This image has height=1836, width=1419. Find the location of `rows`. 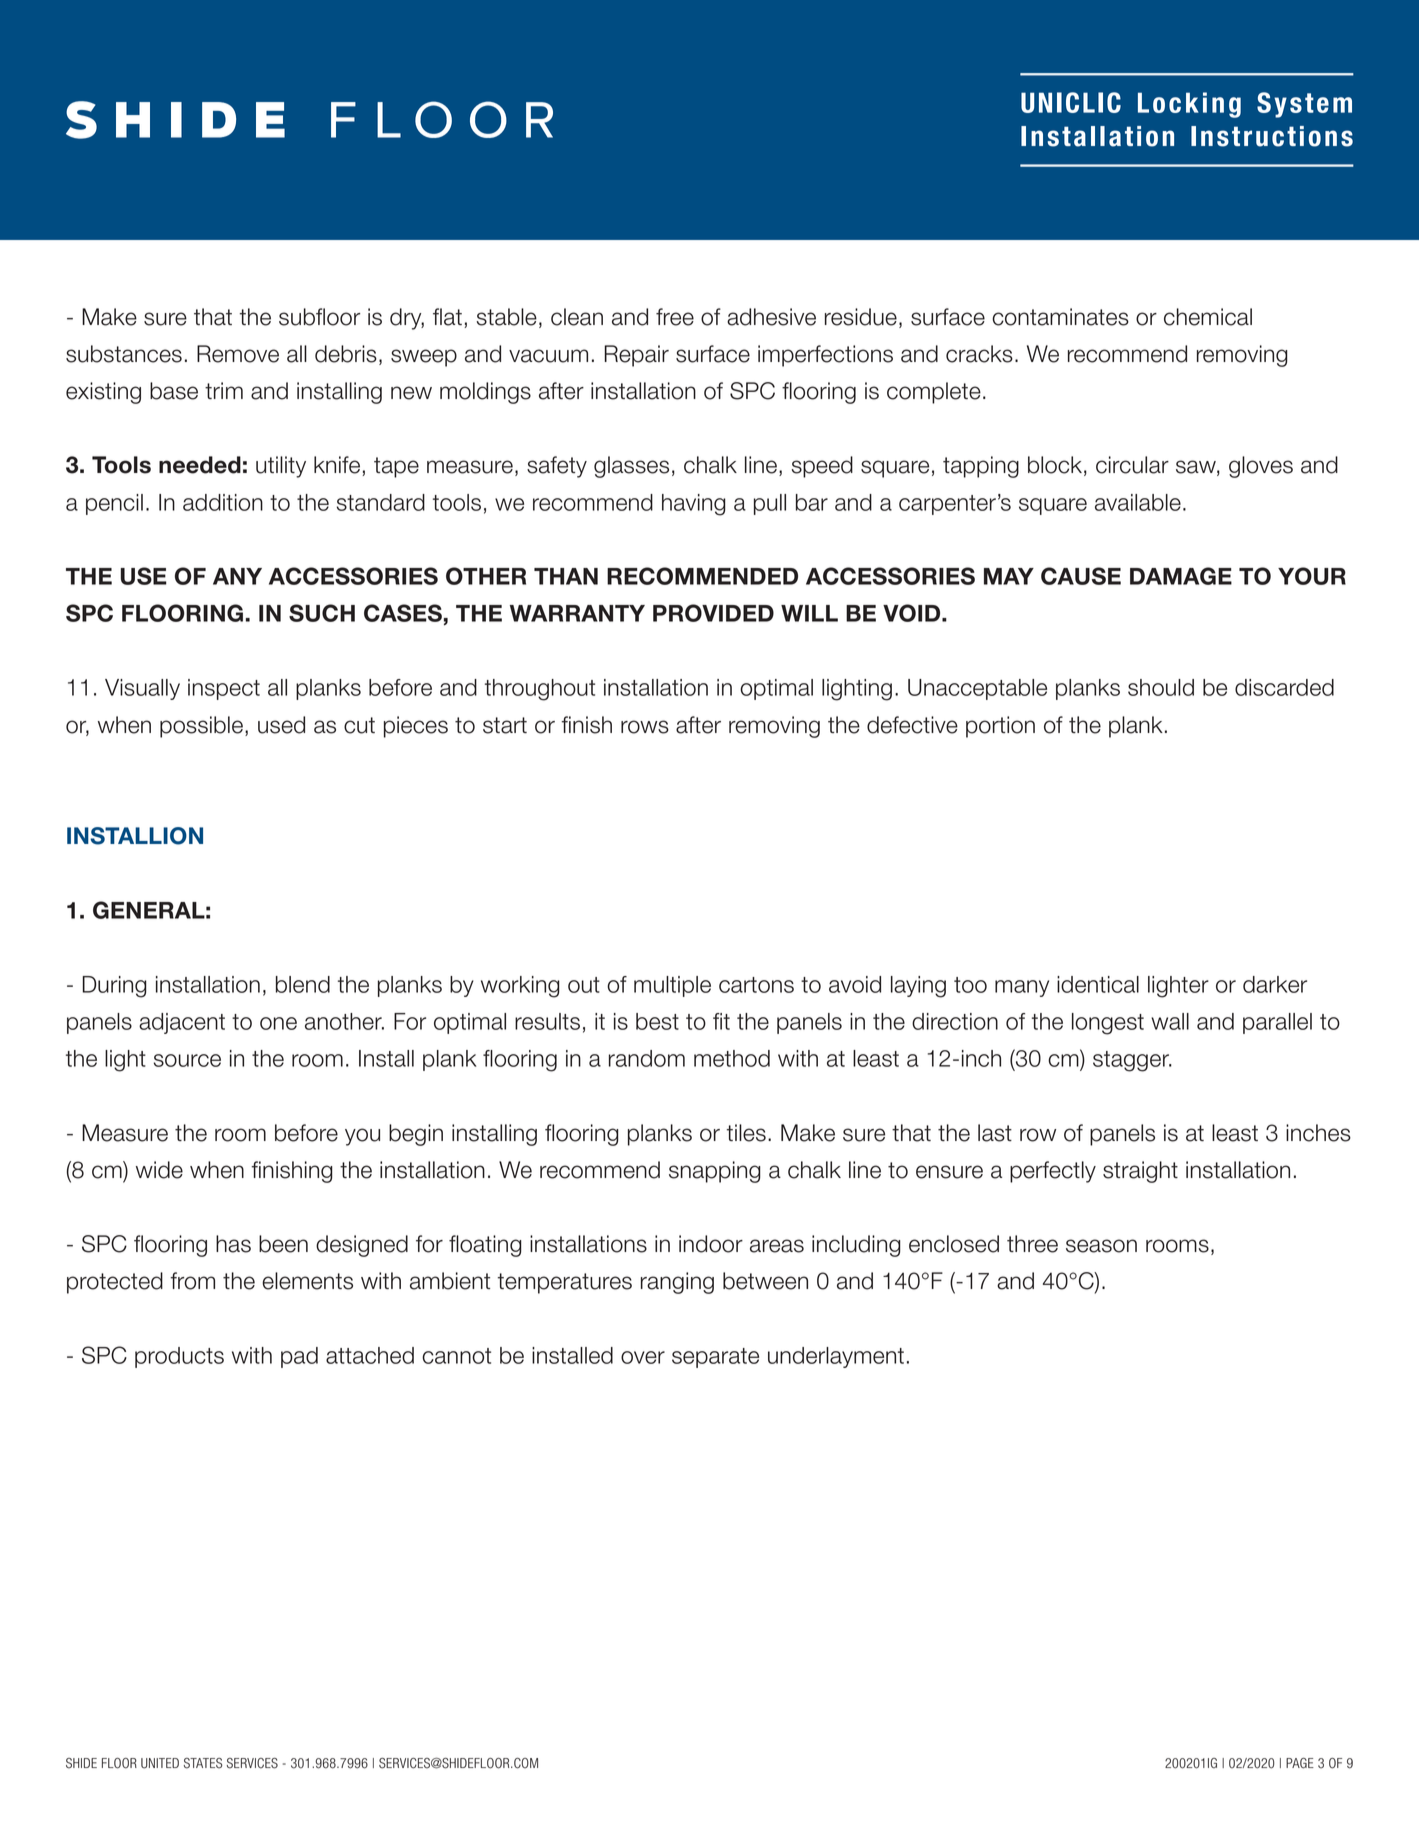

rows is located at coordinates (645, 727).
